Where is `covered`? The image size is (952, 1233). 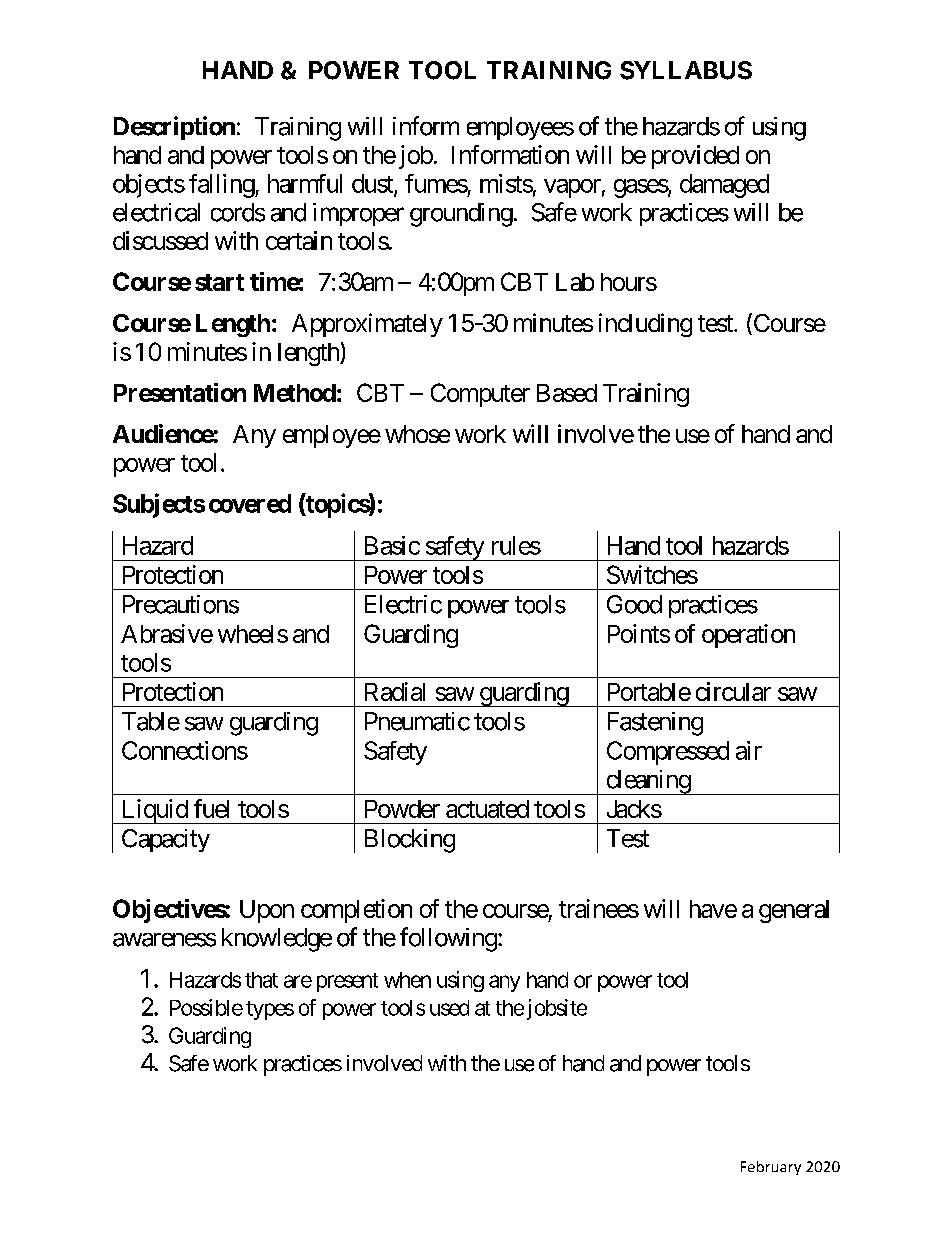 covered is located at coordinates (250, 503).
